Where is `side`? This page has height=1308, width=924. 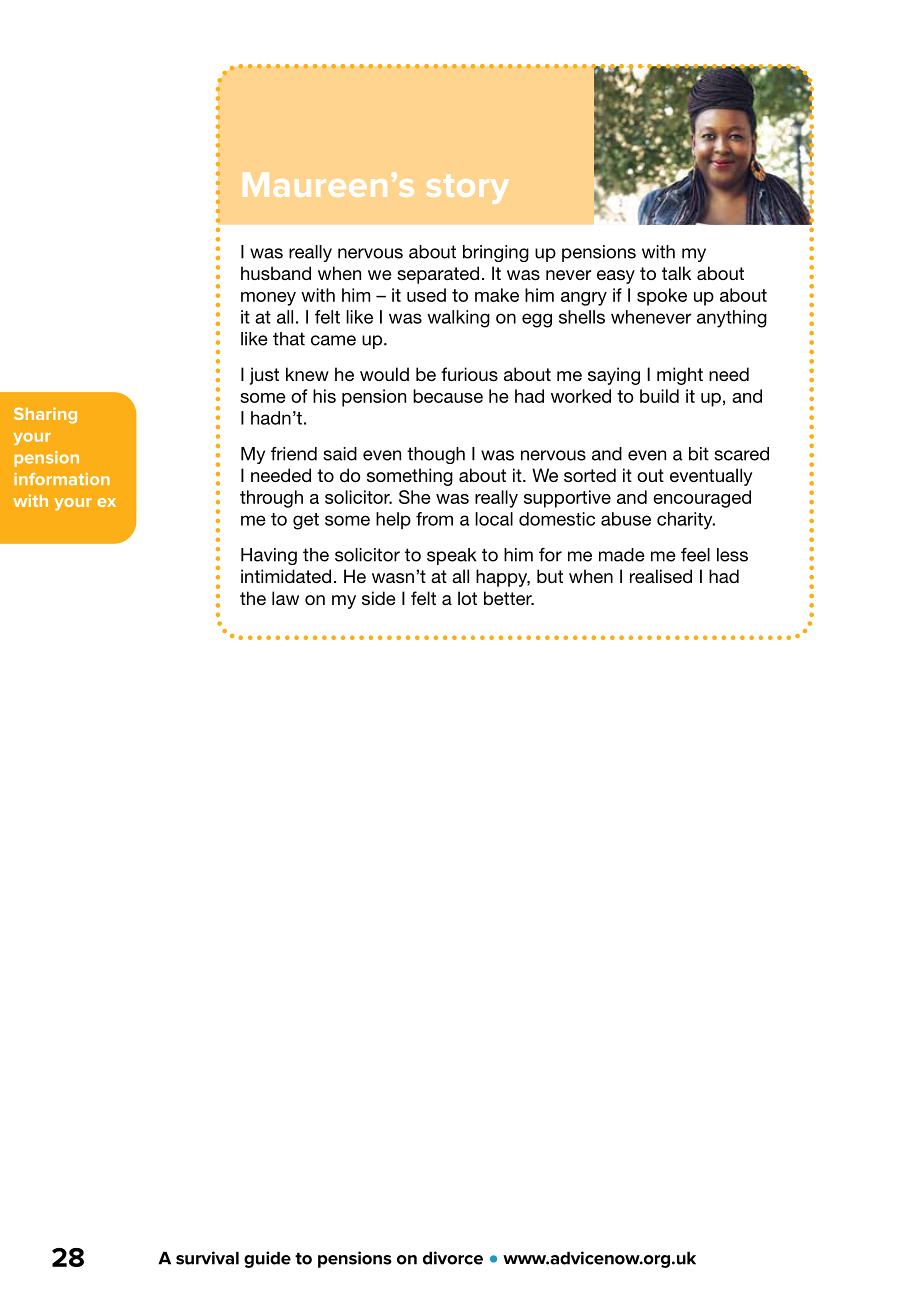 side is located at coordinates (379, 598).
